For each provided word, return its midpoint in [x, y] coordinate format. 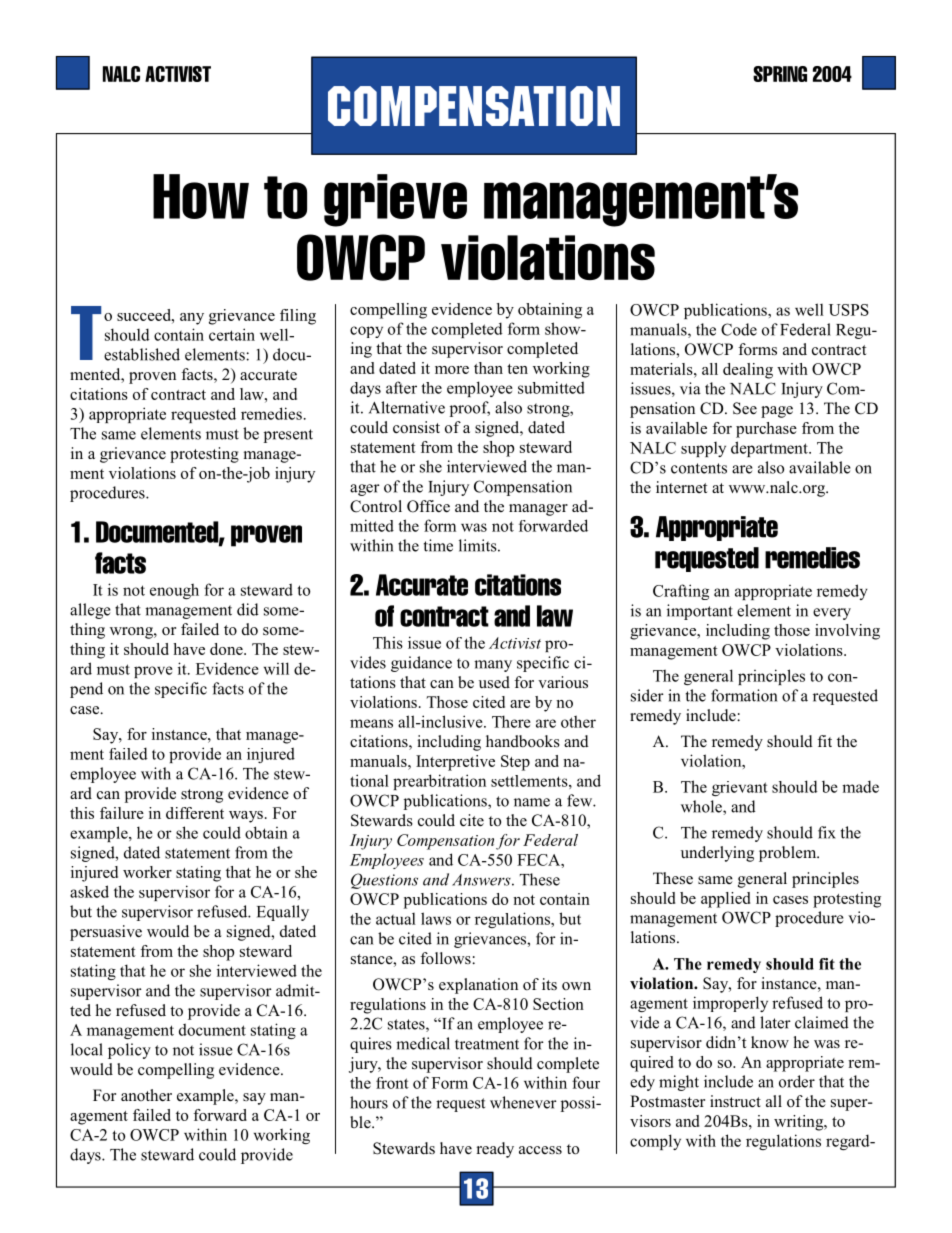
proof [470, 409]
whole [702, 807]
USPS [849, 310]
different [195, 813]
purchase [766, 430]
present [288, 436]
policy [129, 1051]
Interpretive [455, 763]
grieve [395, 200]
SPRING [780, 74]
